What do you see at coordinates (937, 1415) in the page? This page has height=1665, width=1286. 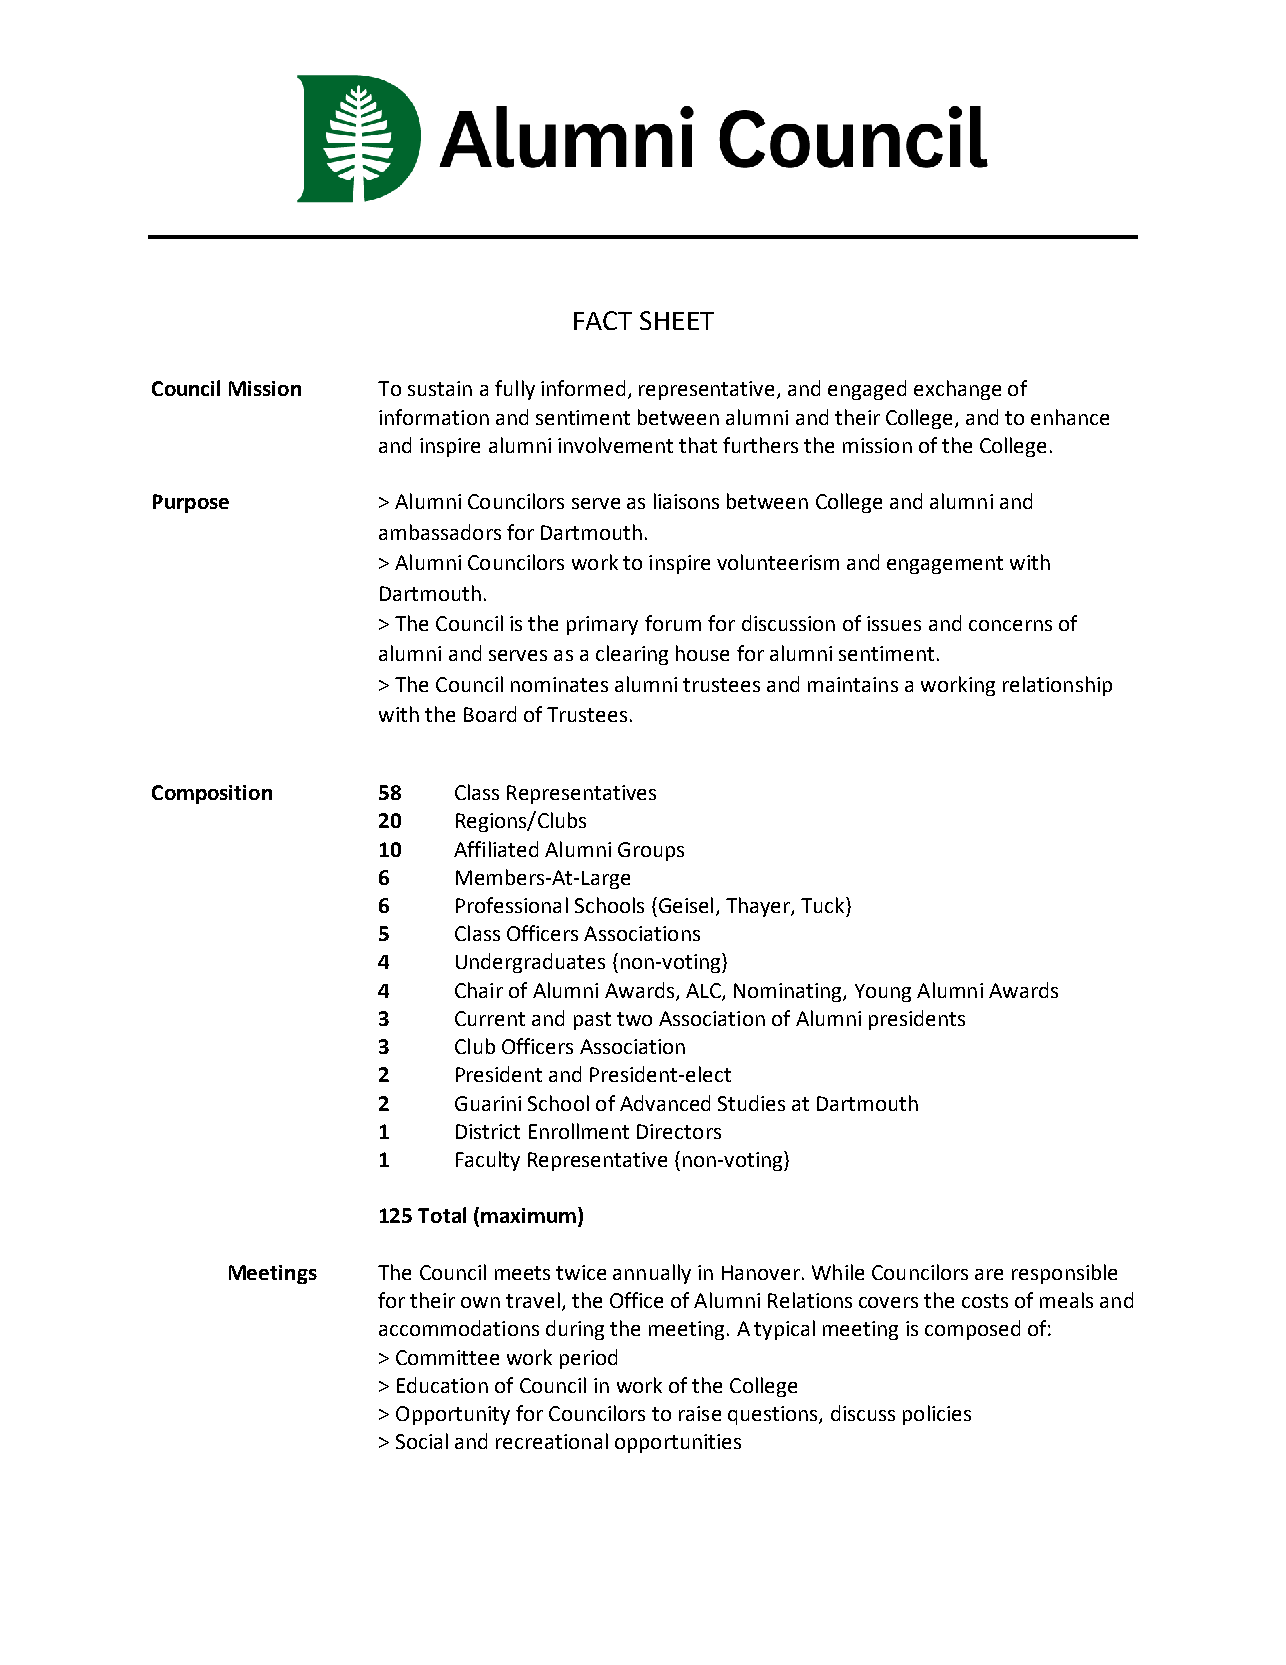 I see `policies` at bounding box center [937, 1415].
